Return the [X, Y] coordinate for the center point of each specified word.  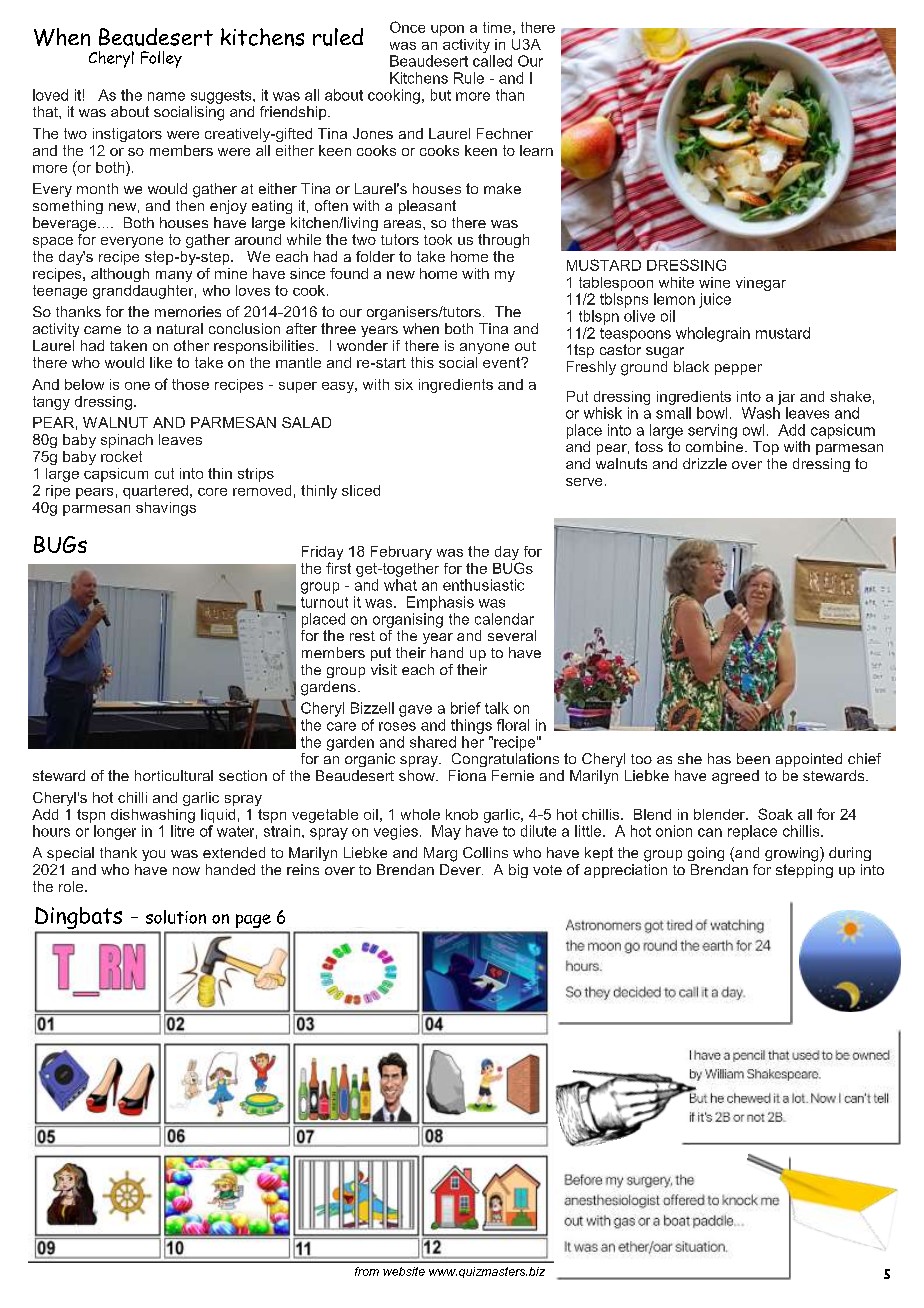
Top [766, 448]
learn [536, 150]
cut [164, 473]
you [153, 855]
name [166, 96]
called [492, 61]
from [367, 1271]
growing [793, 854]
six [404, 384]
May [446, 832]
